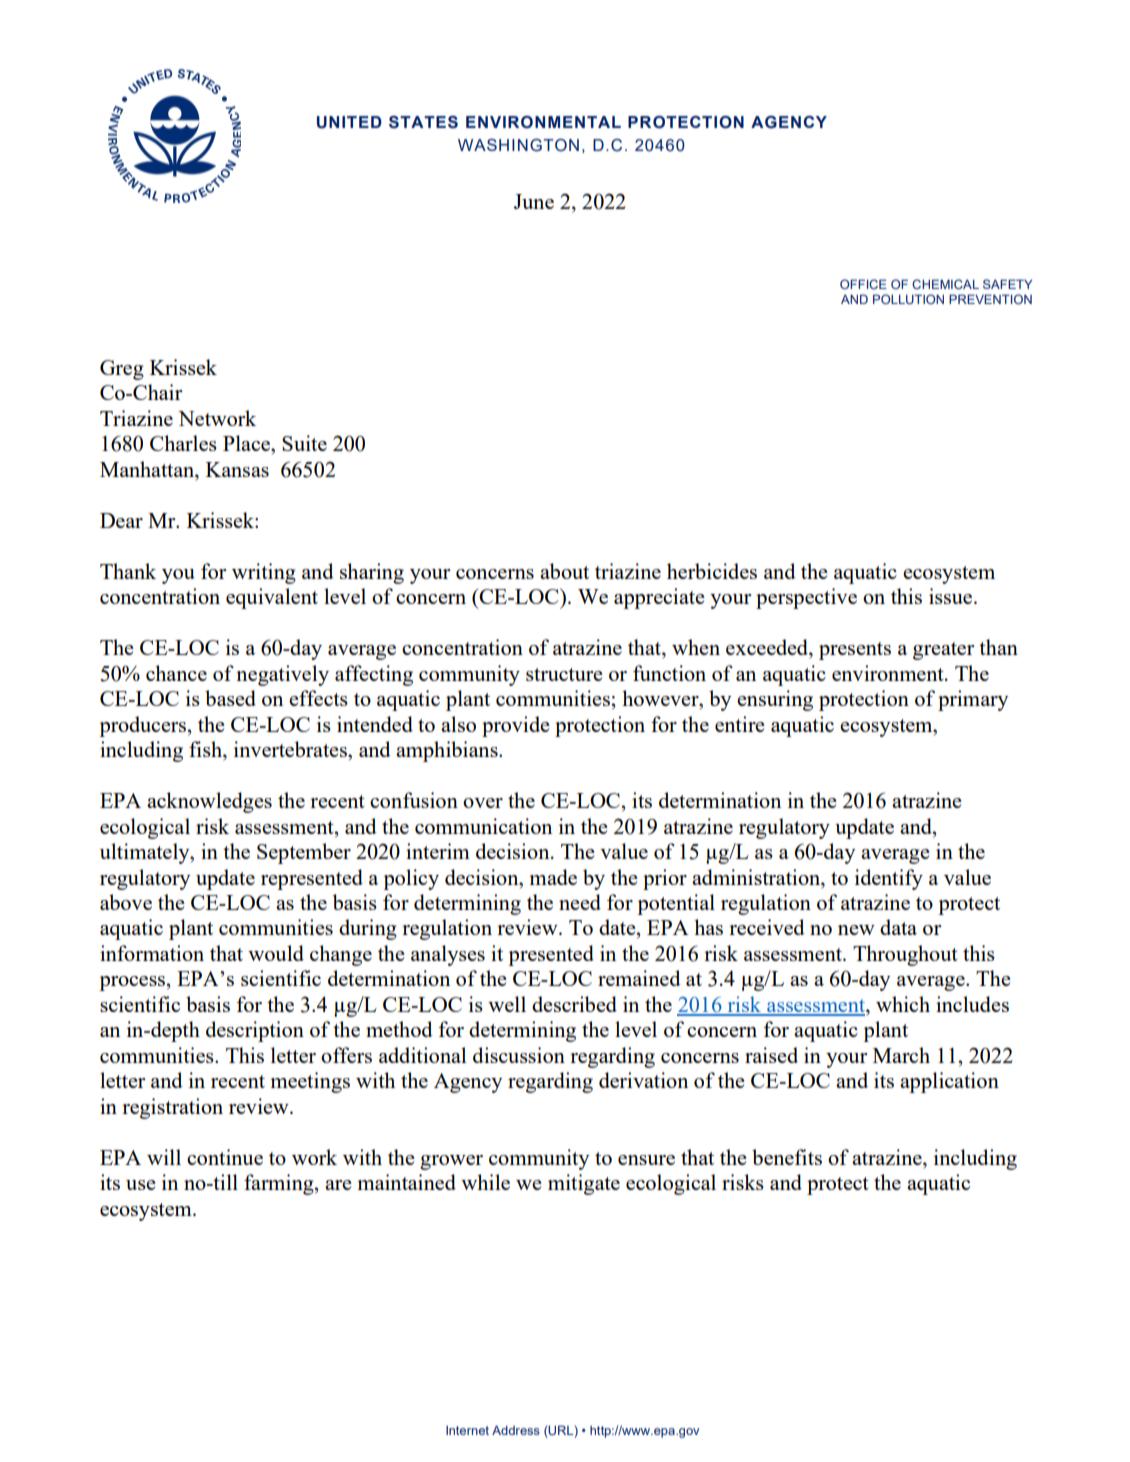  What do you see at coordinates (515, 726) in the screenshot?
I see `provide` at bounding box center [515, 726].
